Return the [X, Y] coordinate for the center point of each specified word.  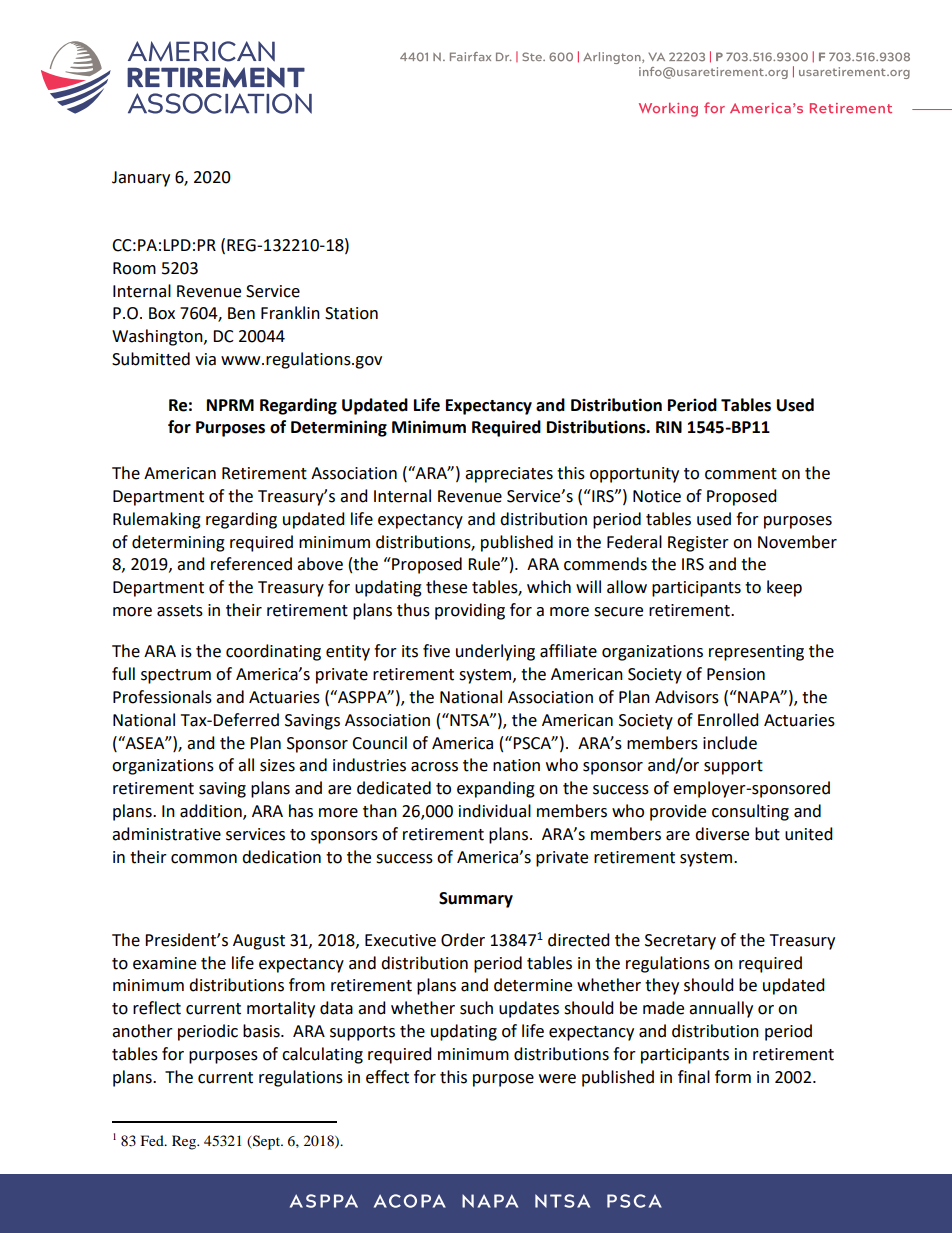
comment [741, 474]
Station [351, 313]
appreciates [509, 475]
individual [495, 811]
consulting [750, 812]
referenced [251, 564]
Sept [266, 1142]
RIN [669, 427]
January [141, 179]
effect [387, 1077]
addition [212, 812]
